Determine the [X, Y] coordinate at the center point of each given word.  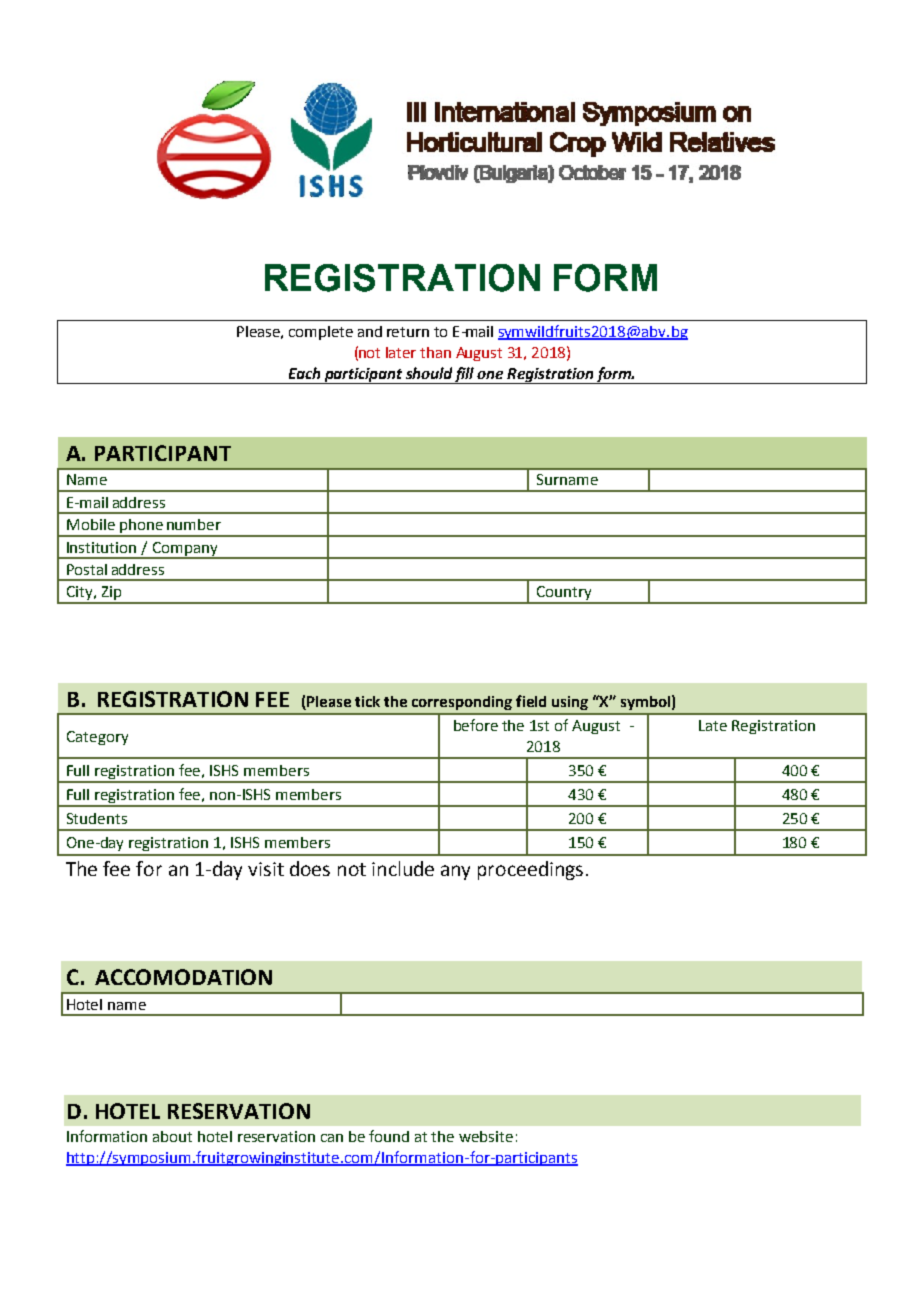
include [403, 868]
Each [304, 373]
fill [465, 375]
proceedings [530, 870]
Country [564, 594]
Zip [111, 594]
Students [97, 818]
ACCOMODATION [183, 977]
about [172, 1136]
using [570, 703]
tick [367, 701]
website [486, 1136]
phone [141, 527]
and [370, 331]
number [194, 524]
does [310, 868]
